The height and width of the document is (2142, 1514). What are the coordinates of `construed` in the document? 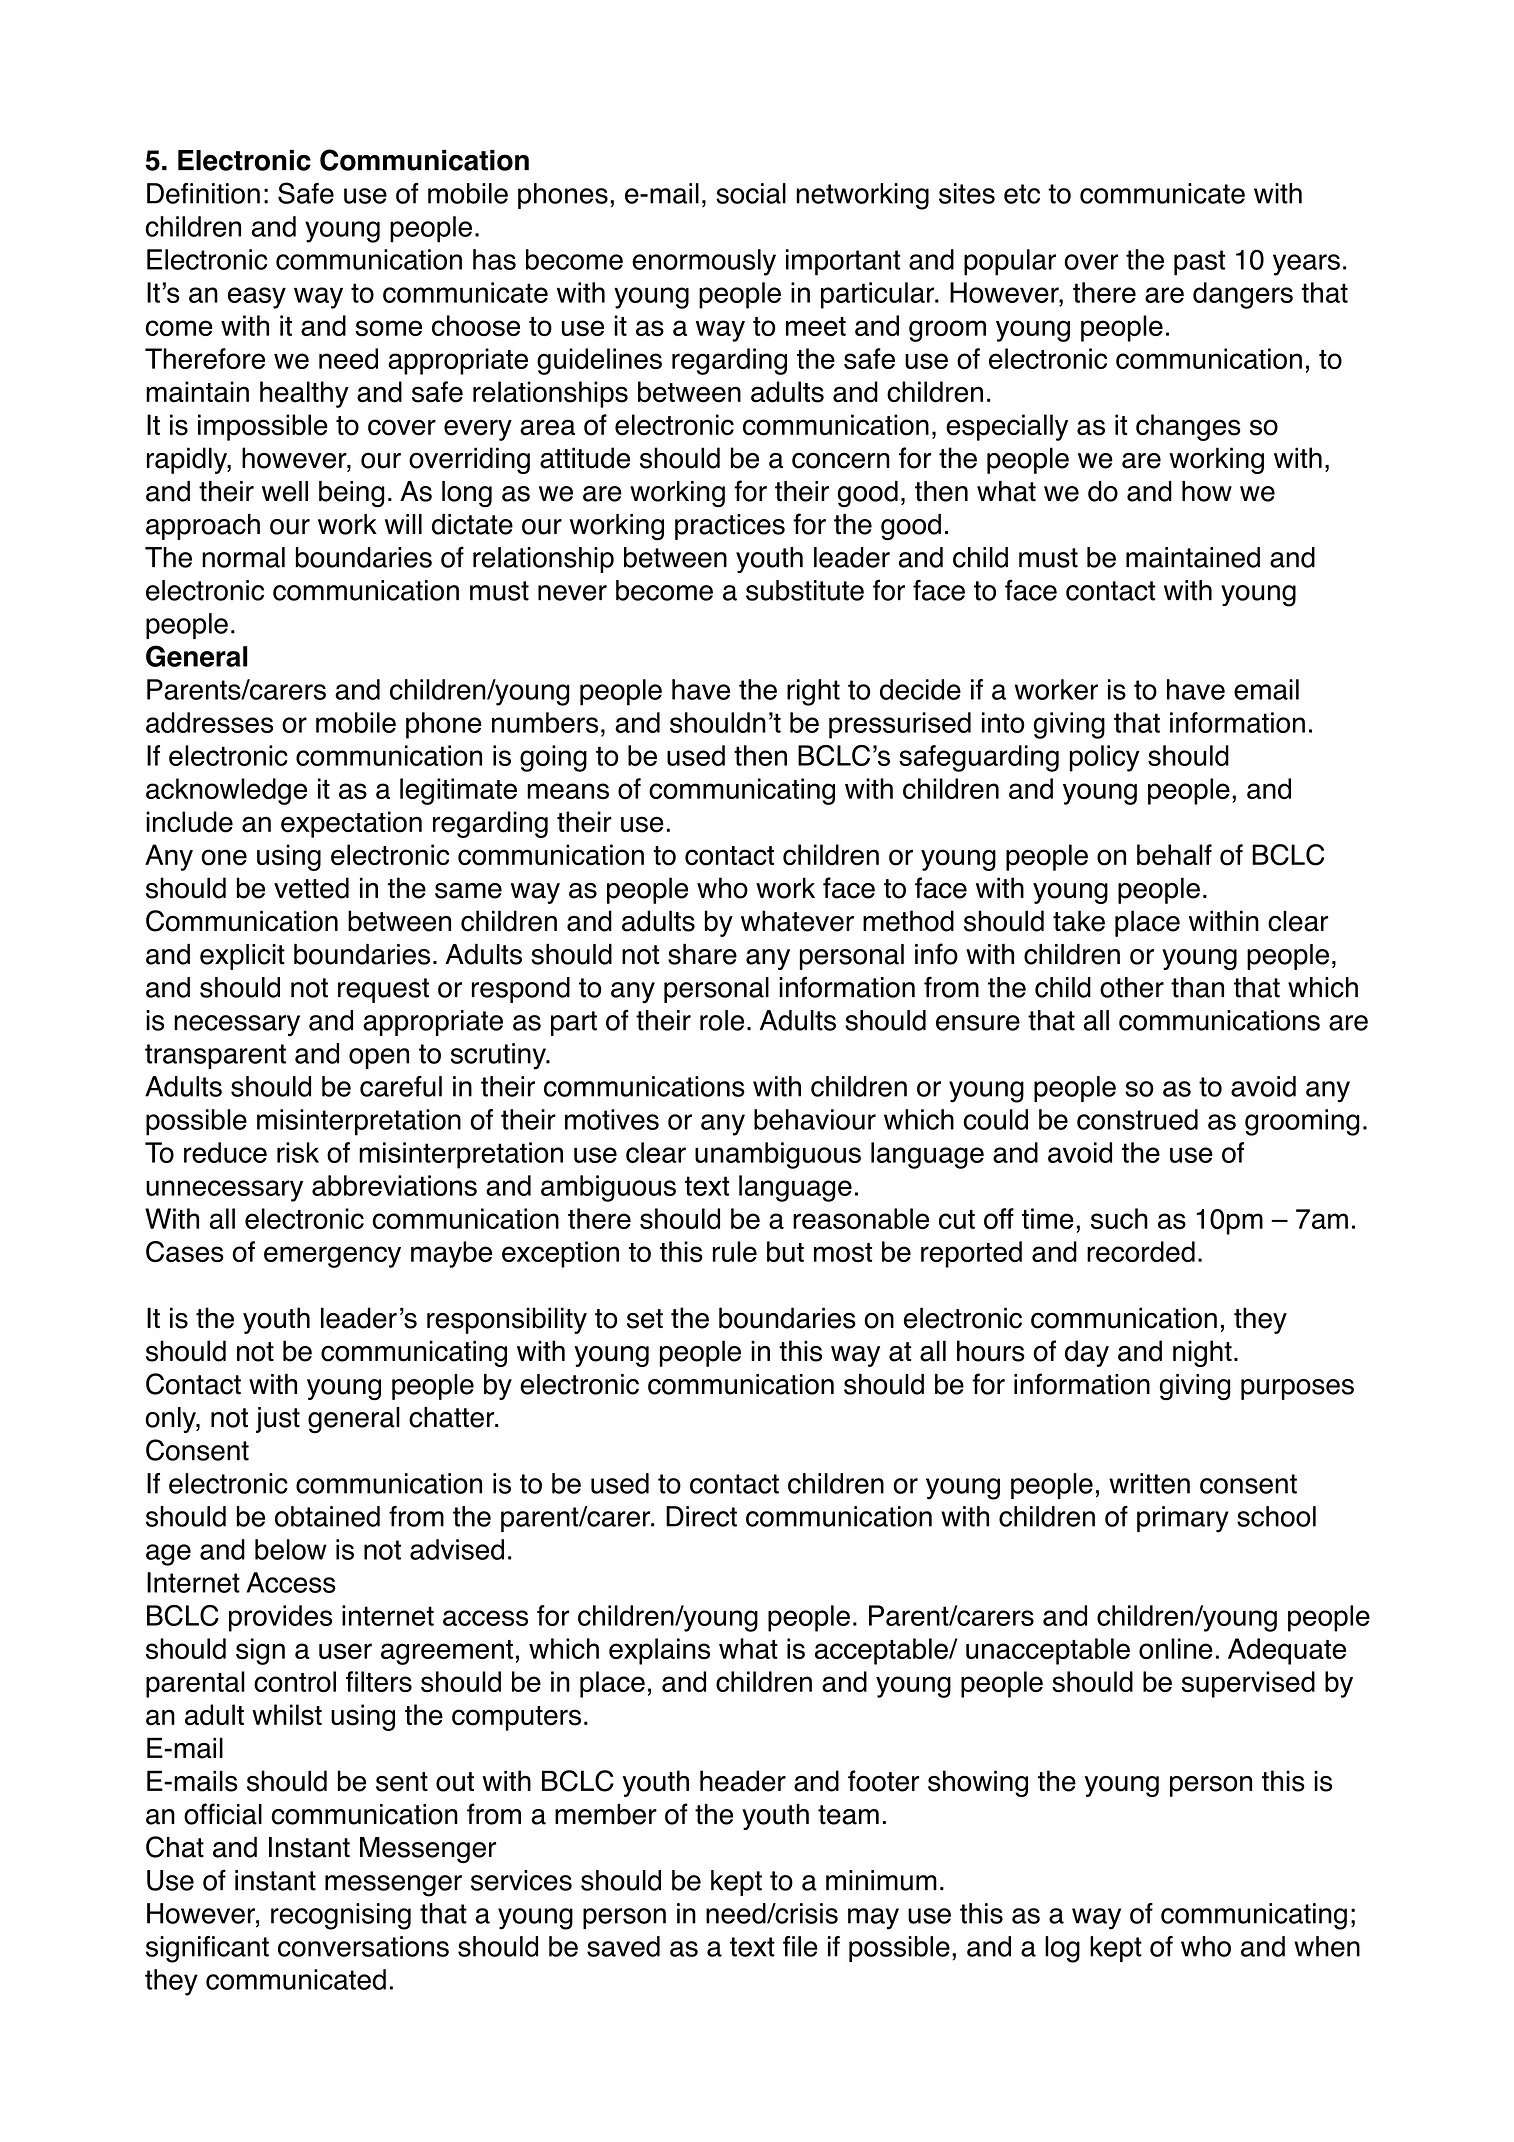 It's located at (1137, 1119).
